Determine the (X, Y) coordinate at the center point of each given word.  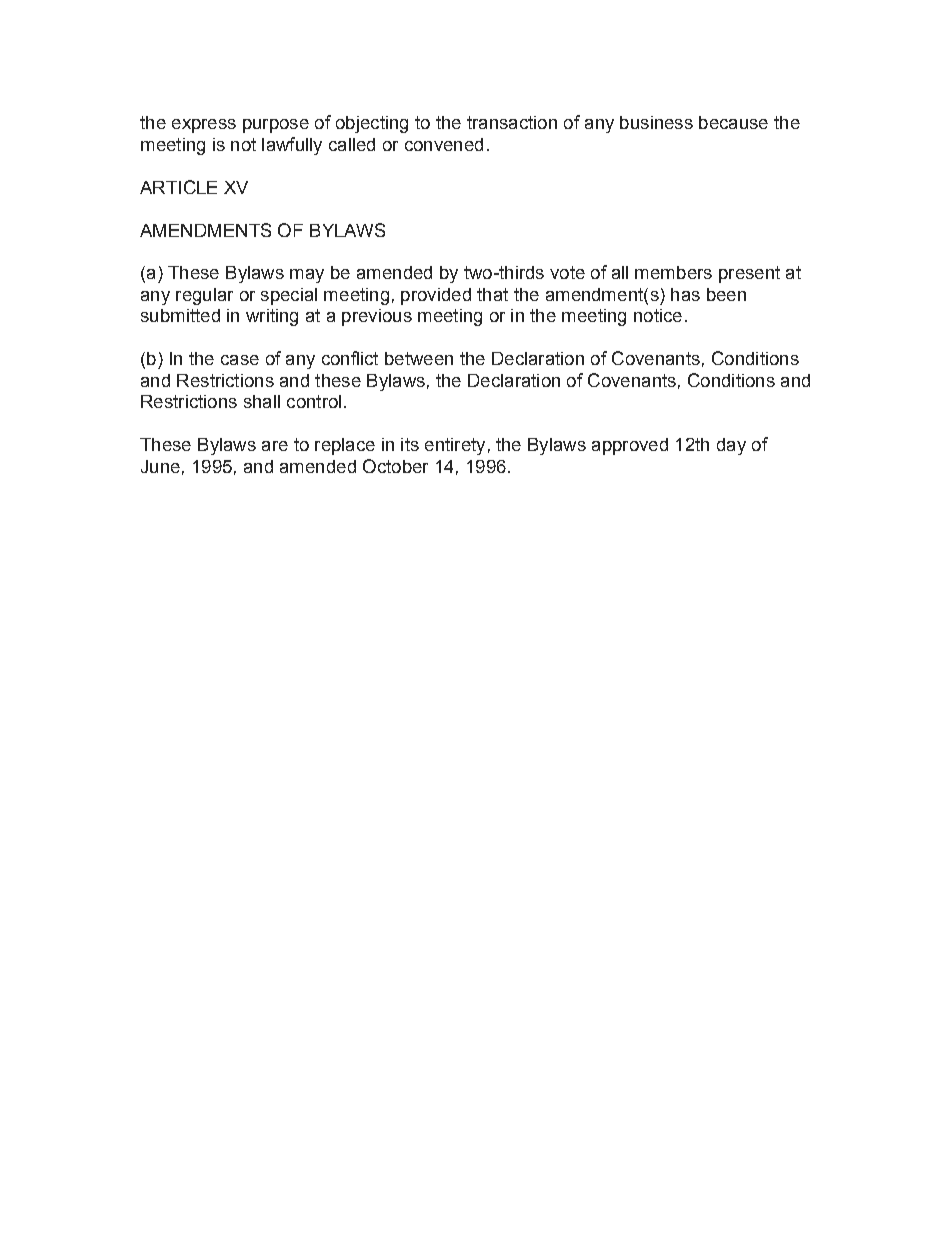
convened (444, 144)
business (656, 122)
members (673, 272)
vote (567, 272)
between (419, 358)
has (685, 294)
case (240, 360)
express (204, 126)
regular (204, 296)
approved (630, 446)
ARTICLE (178, 187)
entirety (455, 446)
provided (436, 296)
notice (658, 315)
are (275, 446)
